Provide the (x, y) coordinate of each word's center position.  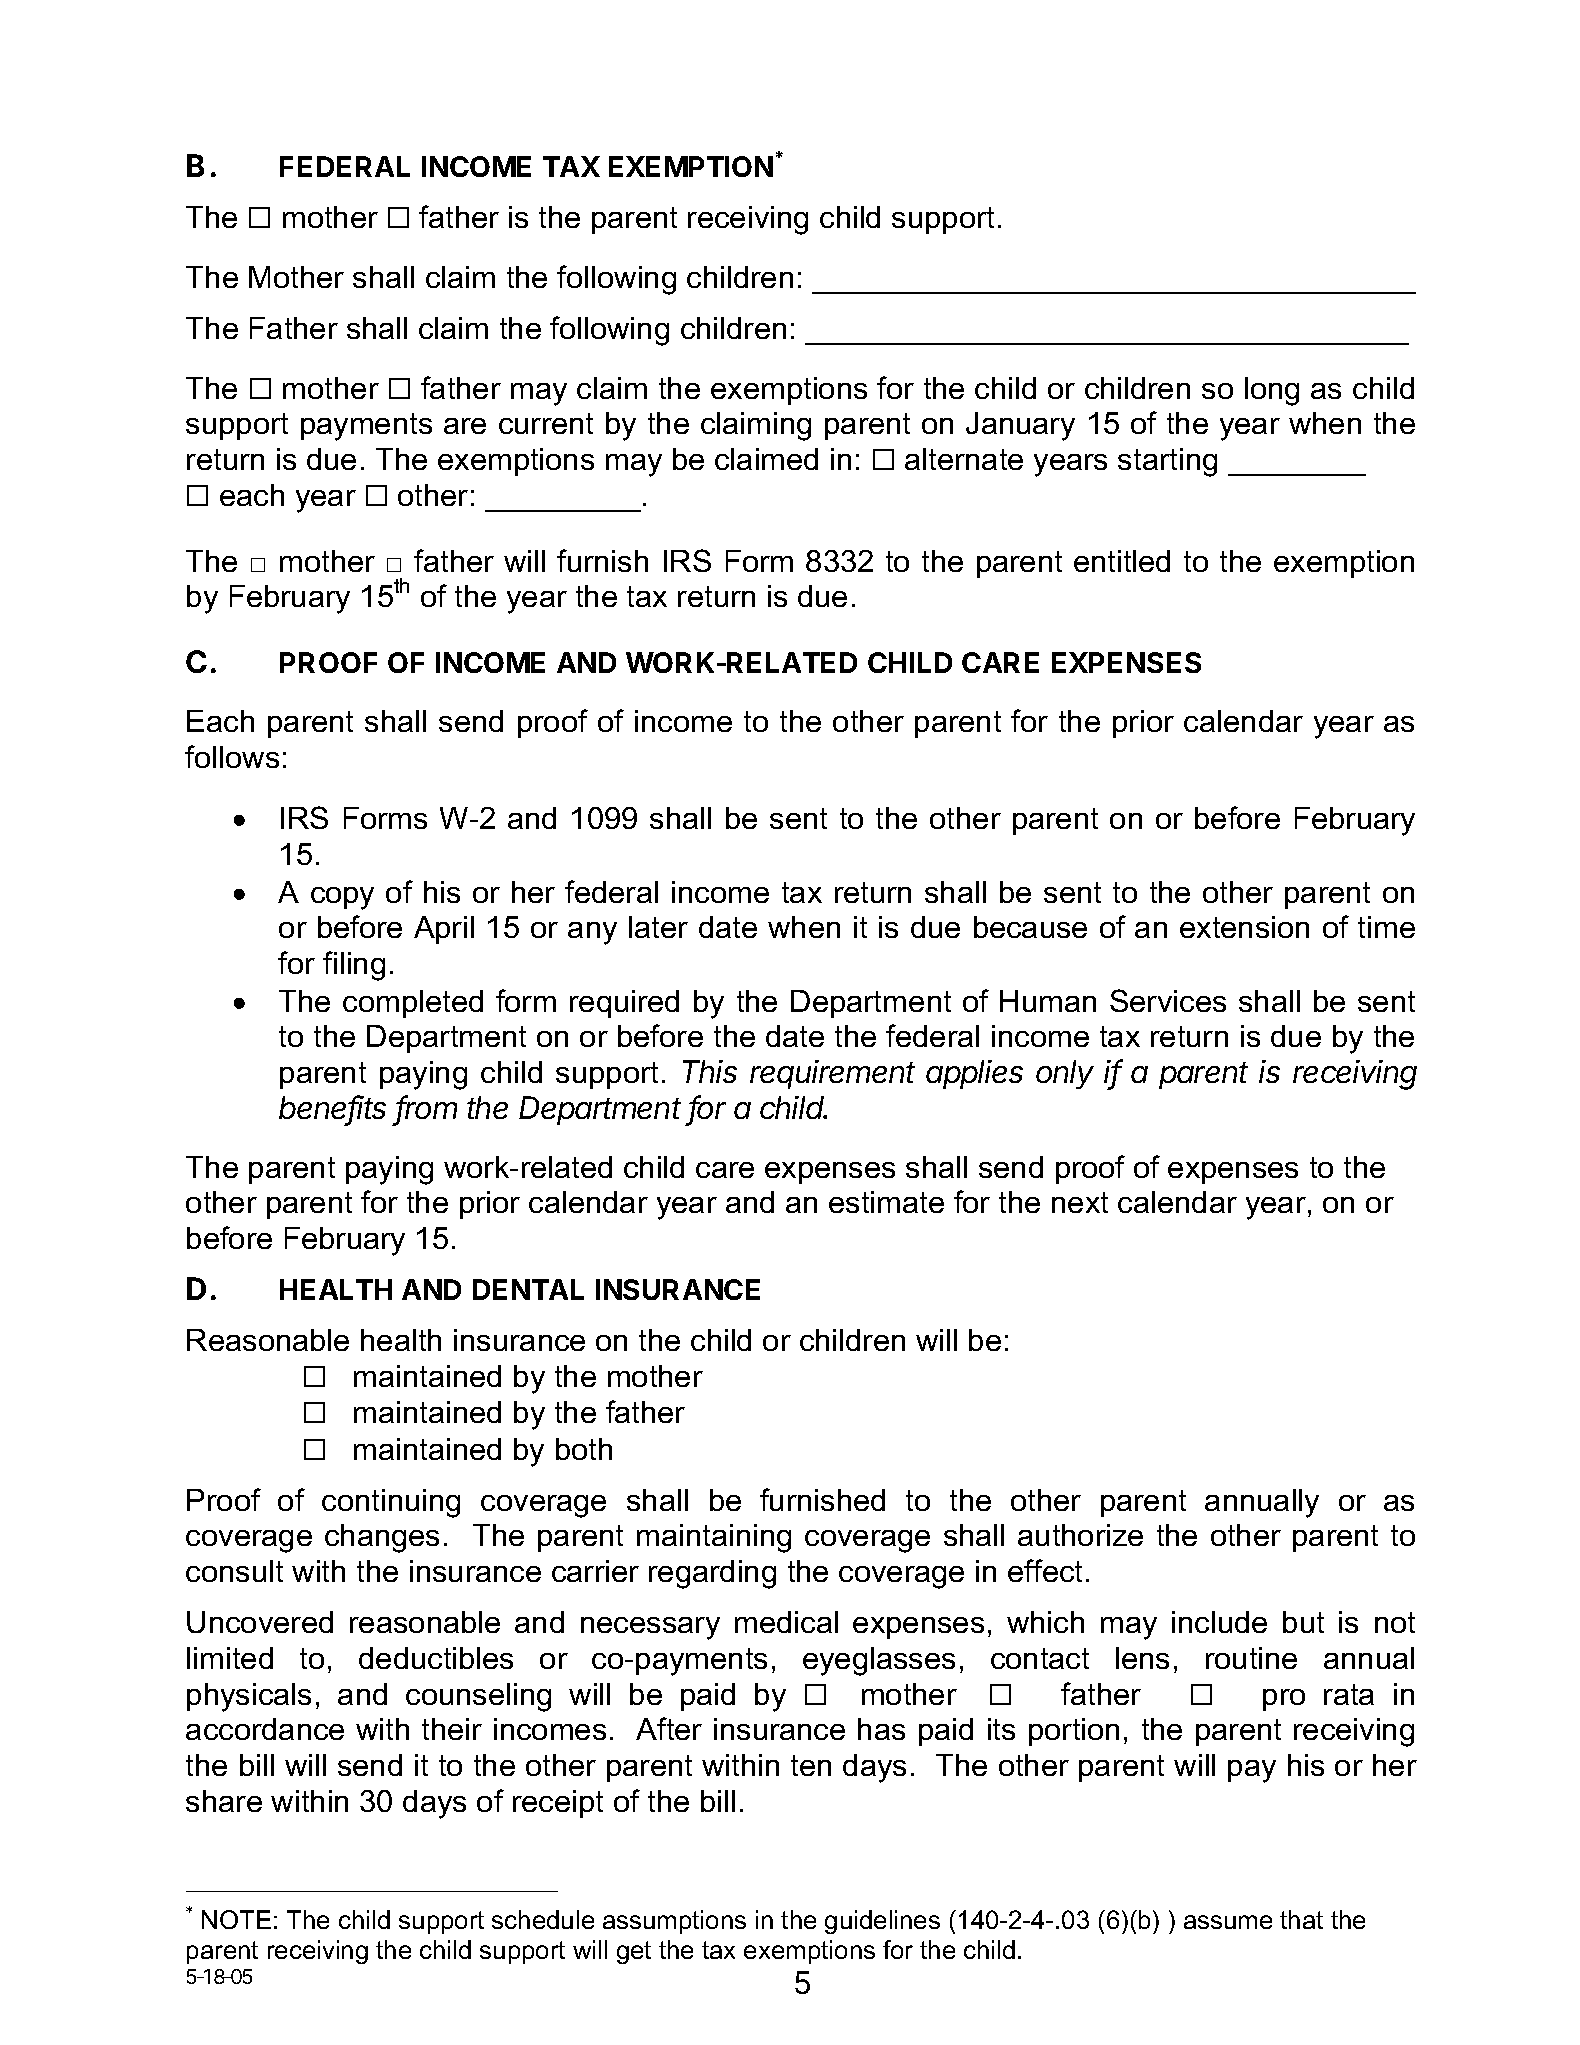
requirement (832, 1074)
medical (786, 1622)
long (1272, 391)
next (1080, 1202)
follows (232, 756)
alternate (964, 459)
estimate (886, 1202)
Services (1168, 1000)
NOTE (236, 1919)
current (546, 423)
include (1219, 1622)
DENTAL (528, 1289)
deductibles (436, 1658)
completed (413, 1004)
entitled (1122, 561)
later (658, 927)
